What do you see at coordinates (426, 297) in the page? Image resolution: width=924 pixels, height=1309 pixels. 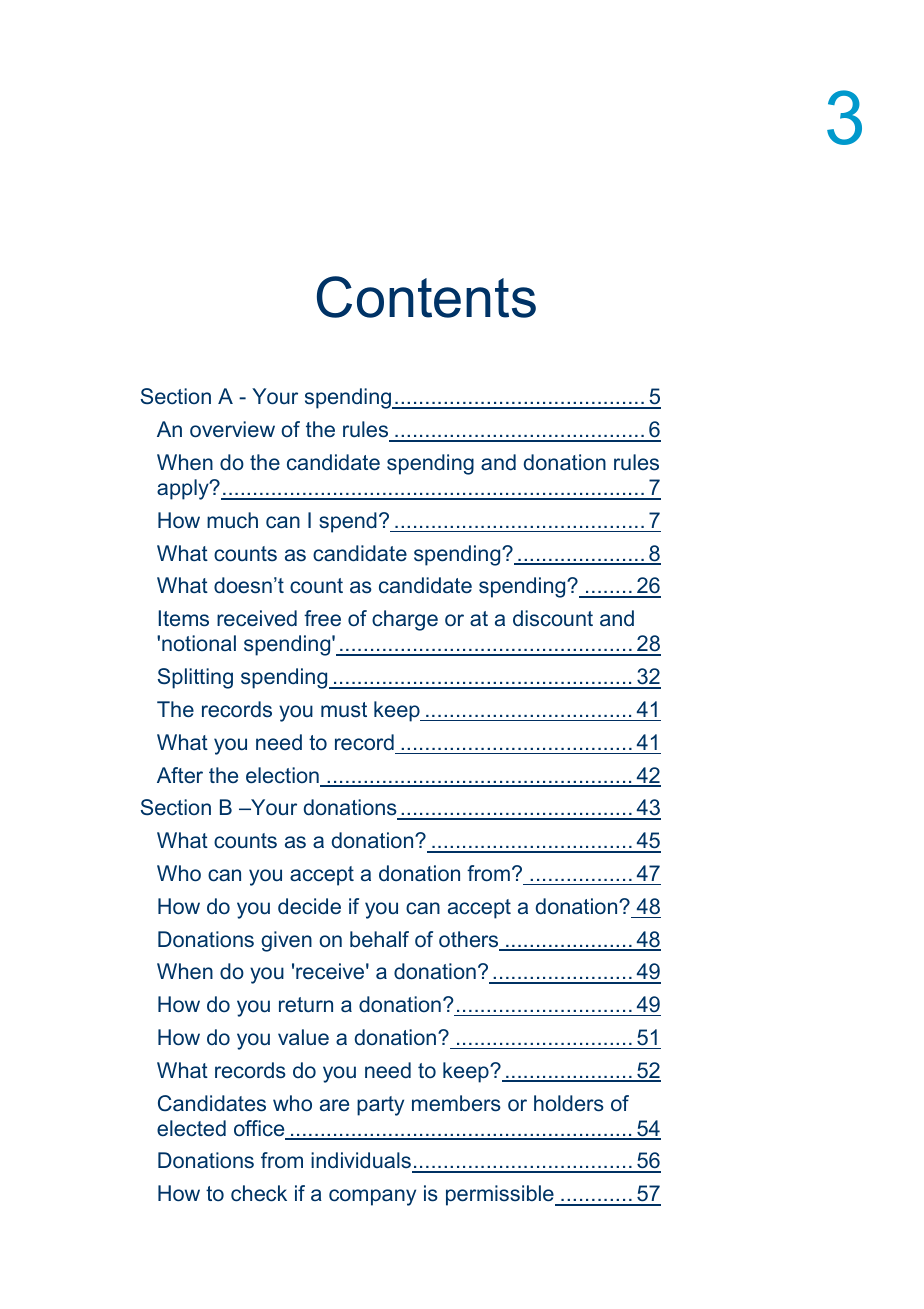 I see `Contents` at bounding box center [426, 297].
